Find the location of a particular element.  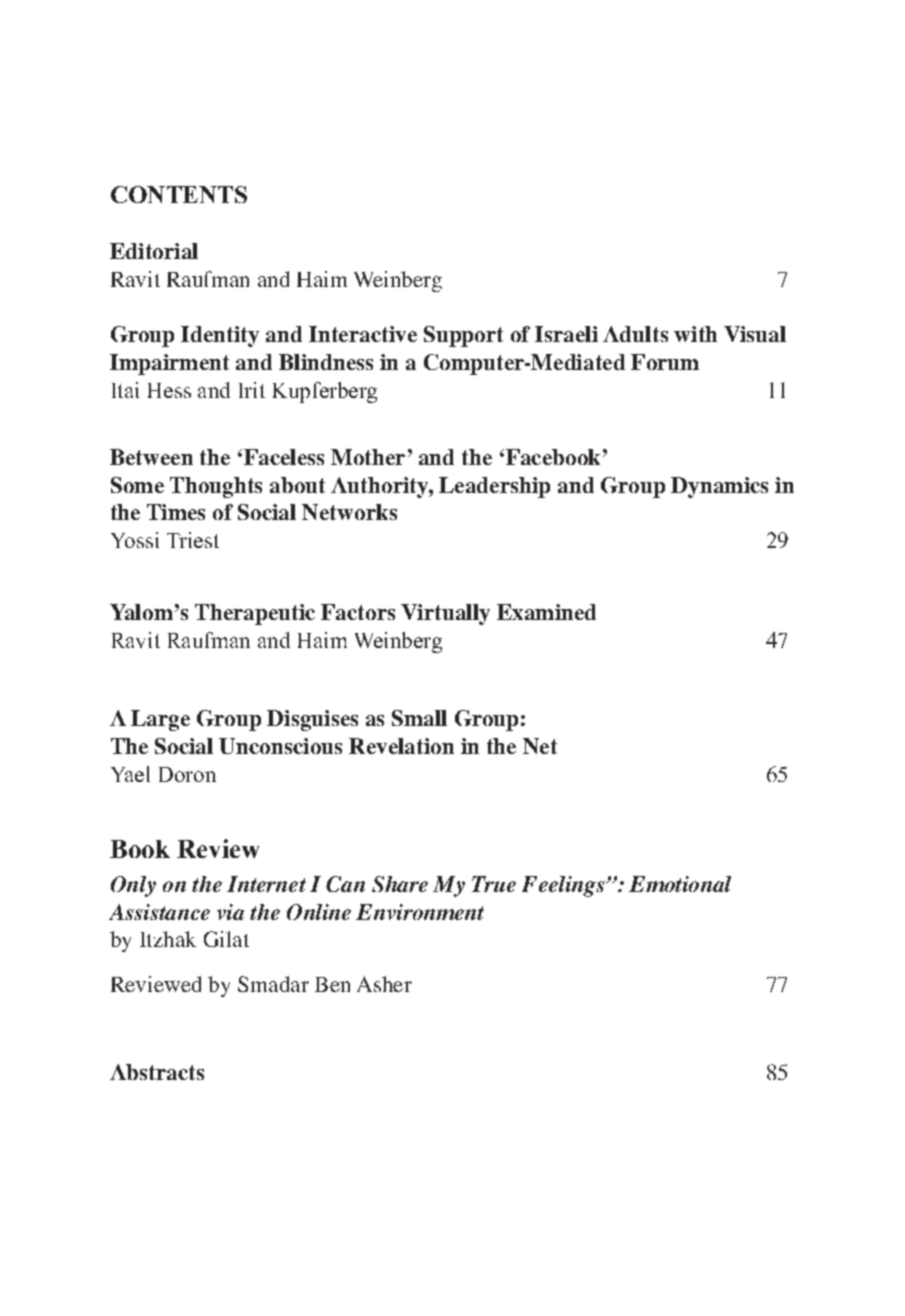

CONTENTS is located at coordinates (179, 194).
